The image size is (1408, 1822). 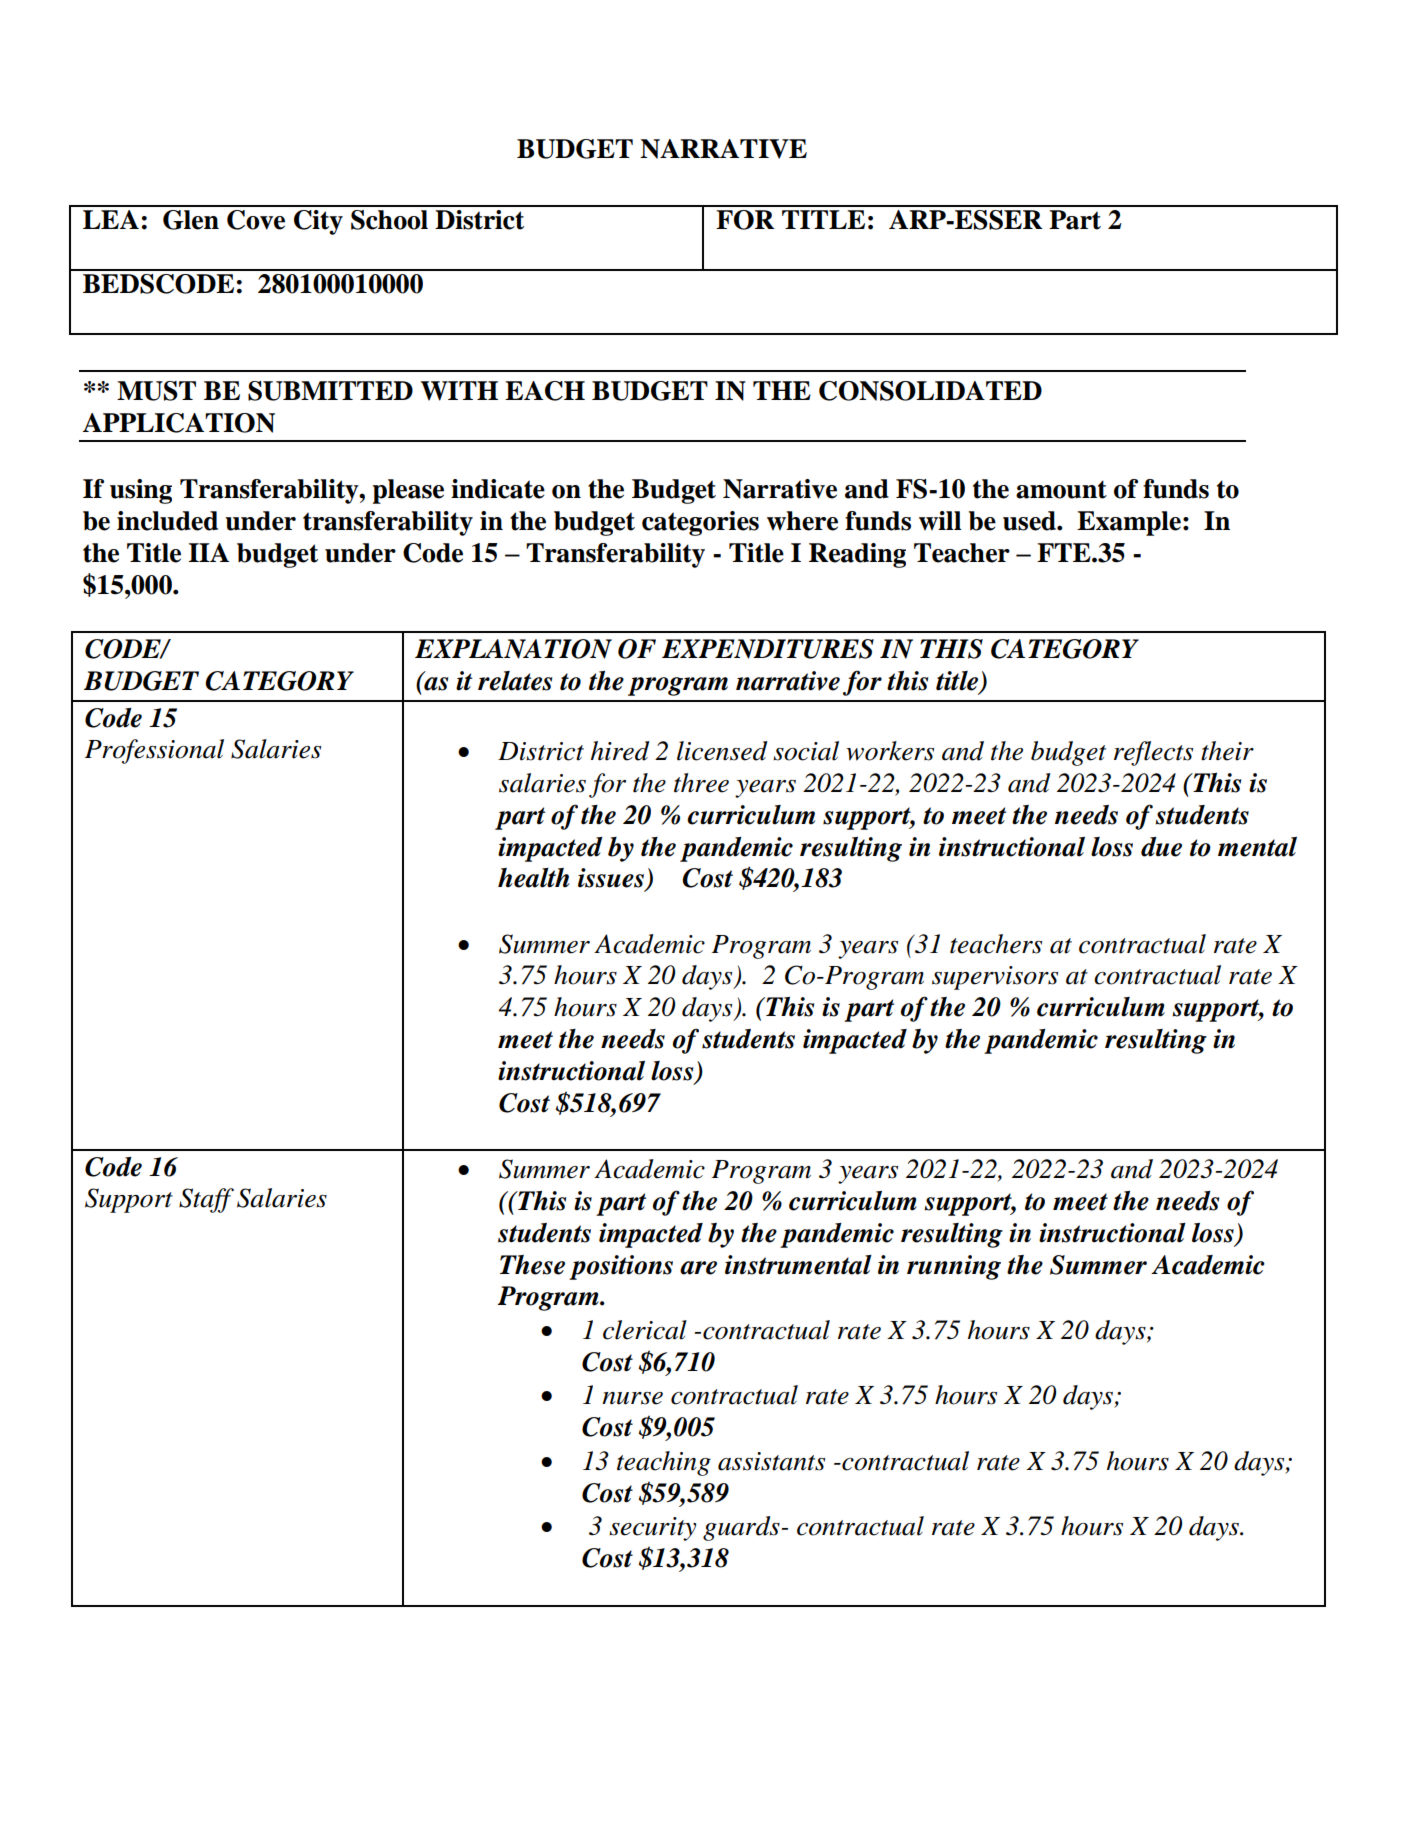 I want to click on amount, so click(x=1061, y=489).
